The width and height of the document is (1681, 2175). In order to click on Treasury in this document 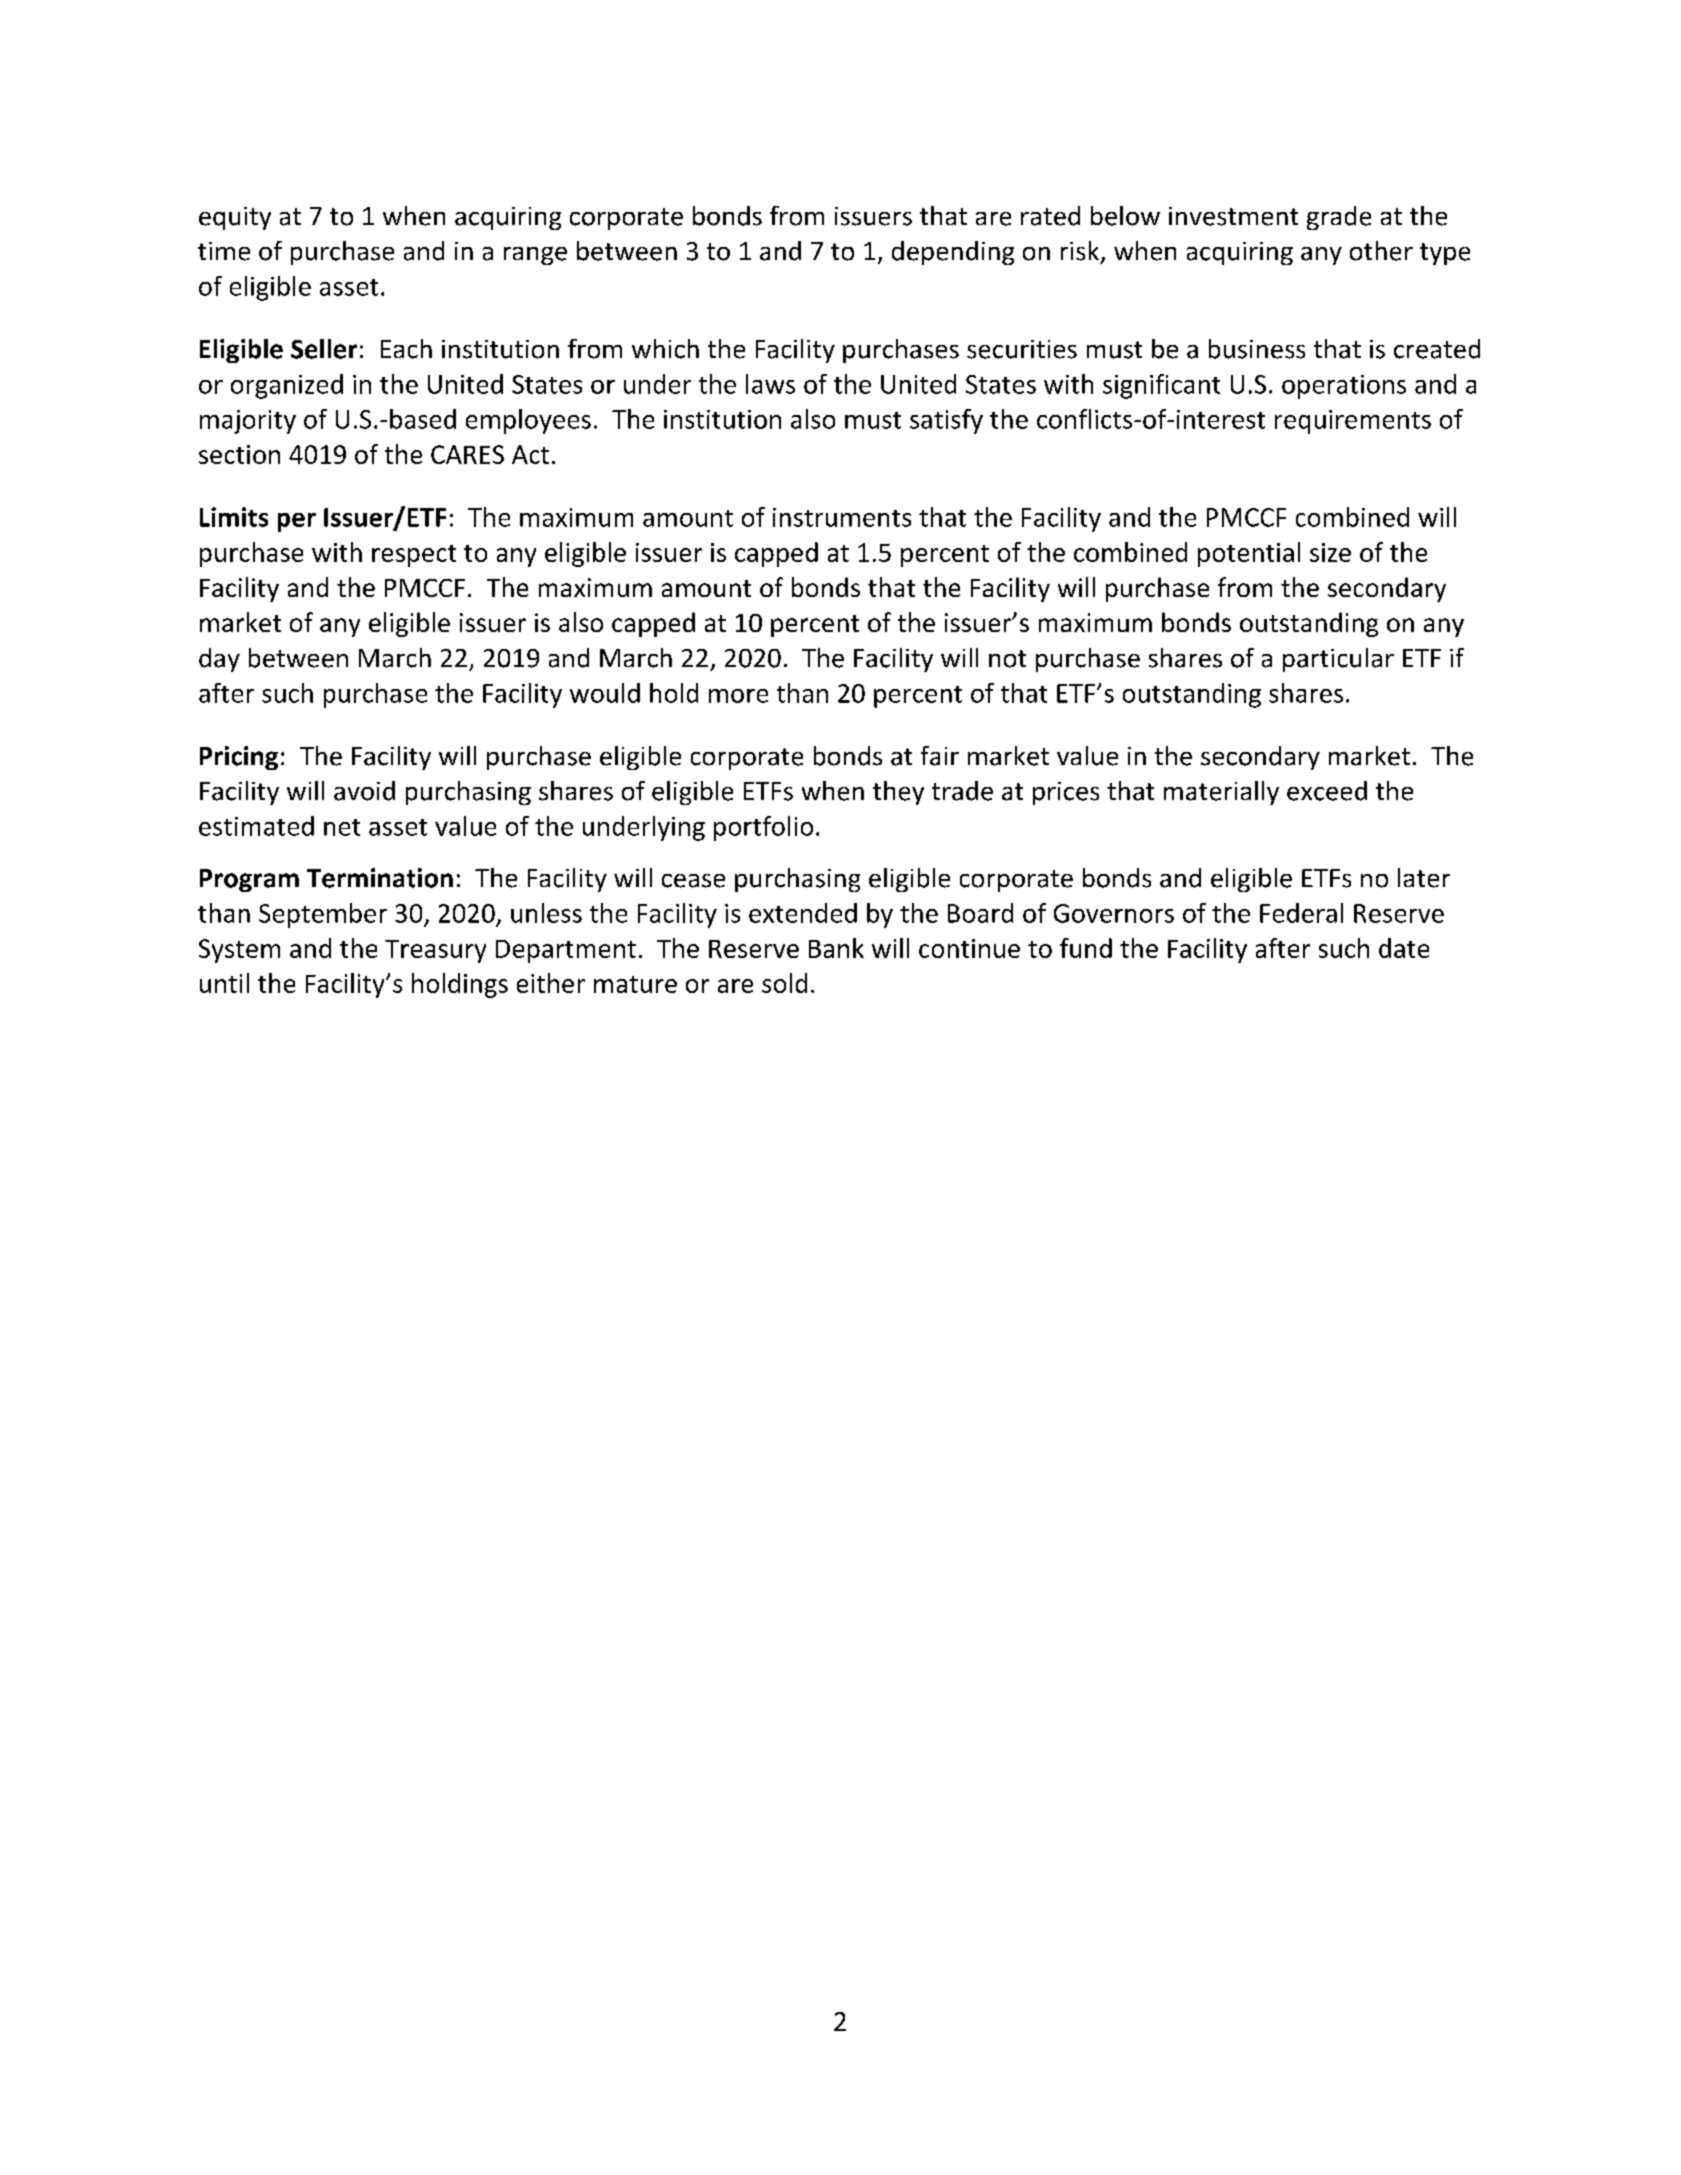, I will do `click(435, 951)`.
